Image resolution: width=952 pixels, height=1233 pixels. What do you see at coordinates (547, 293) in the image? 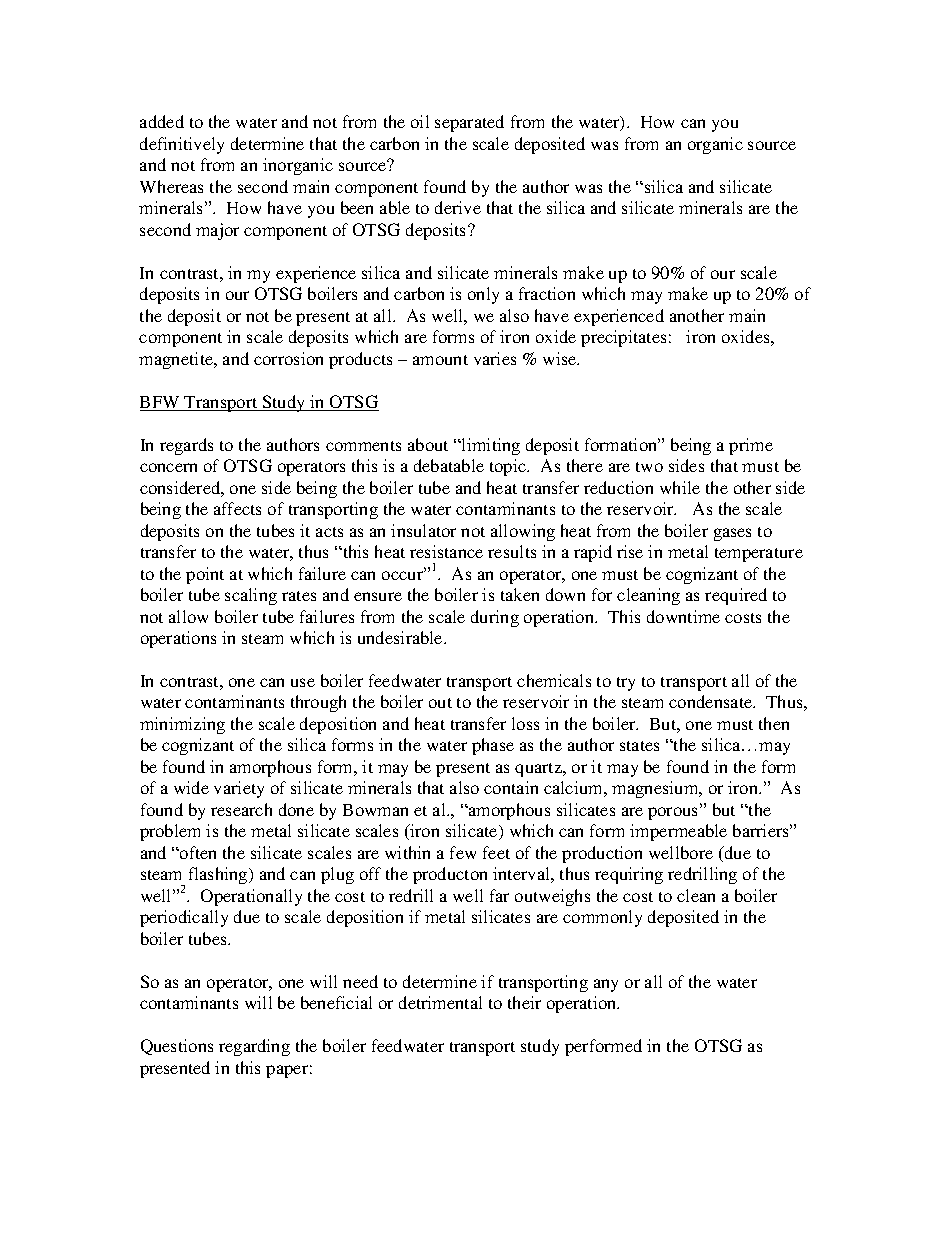
I see `fraction` at bounding box center [547, 293].
